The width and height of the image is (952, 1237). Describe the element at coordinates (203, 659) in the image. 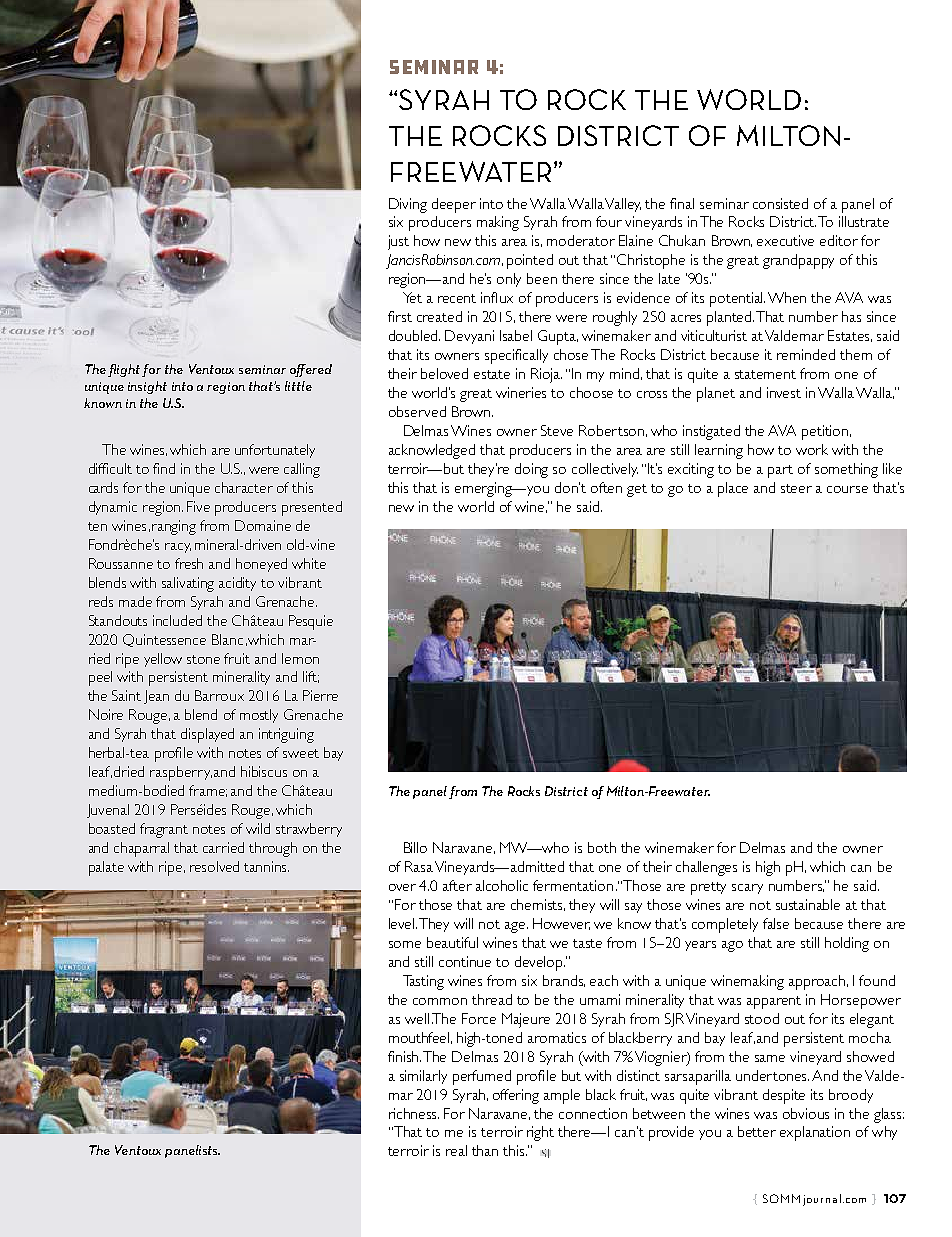

I see `stone` at that location.
